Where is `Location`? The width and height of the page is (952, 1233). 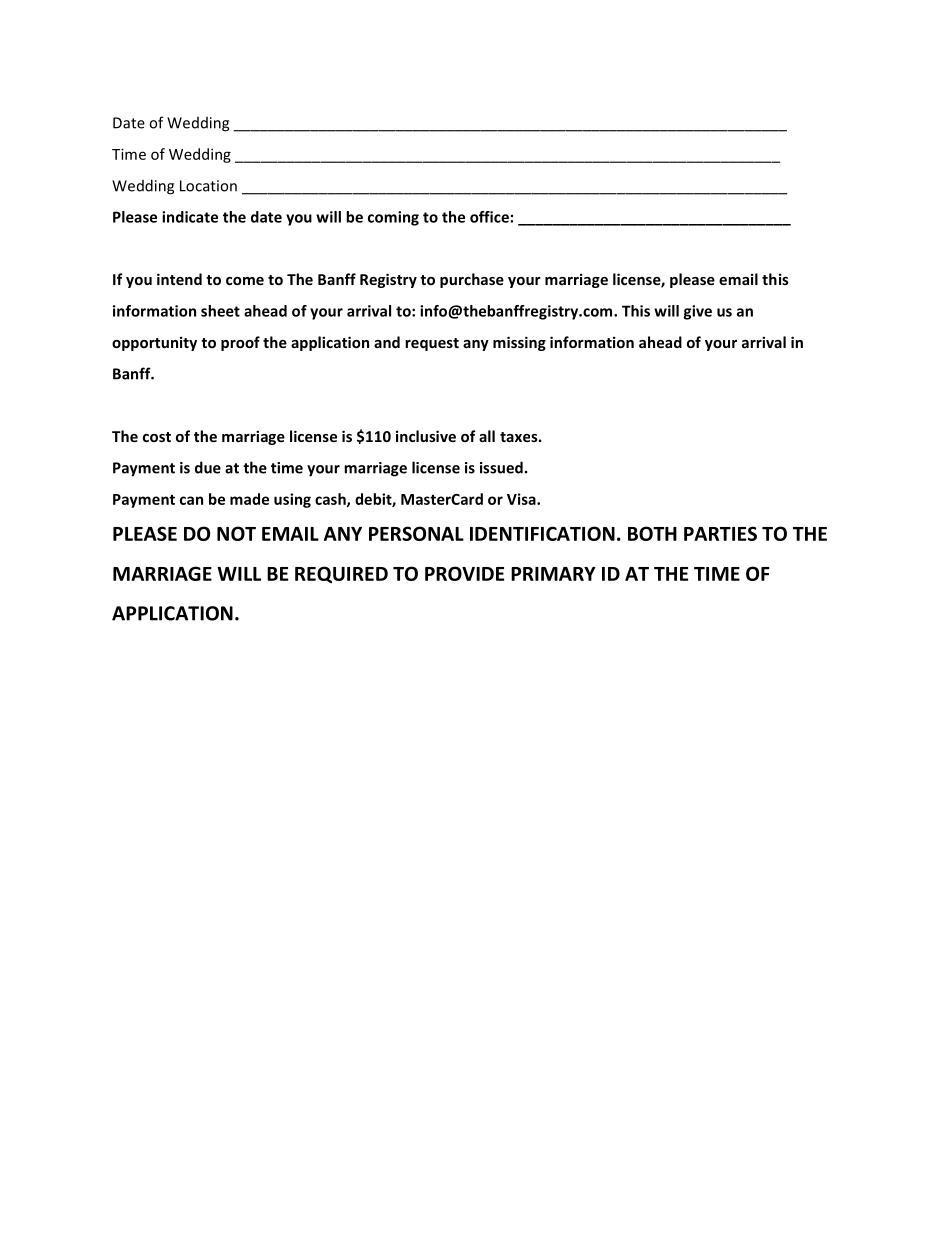
Location is located at coordinates (208, 186).
